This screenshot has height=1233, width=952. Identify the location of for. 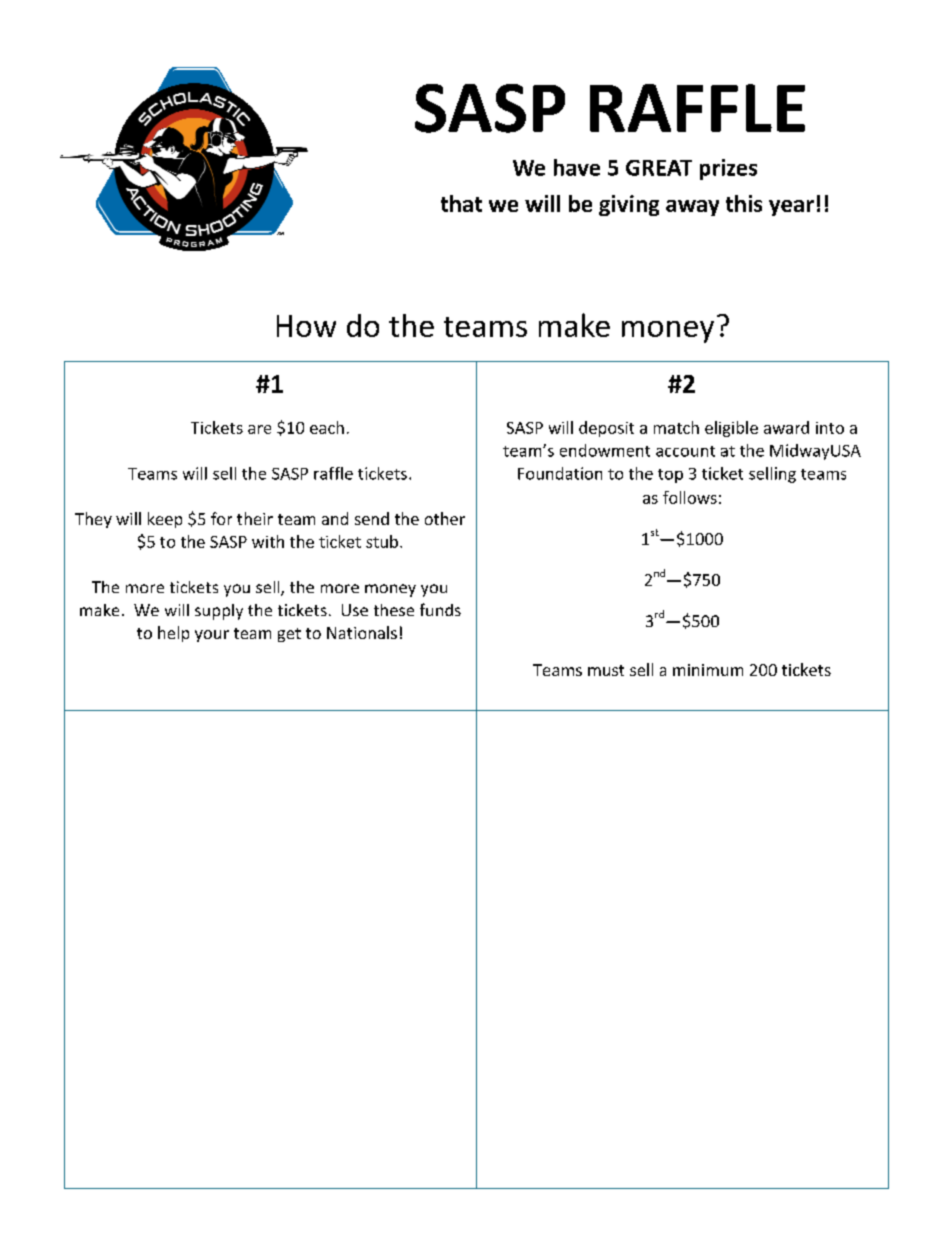
(221, 518).
